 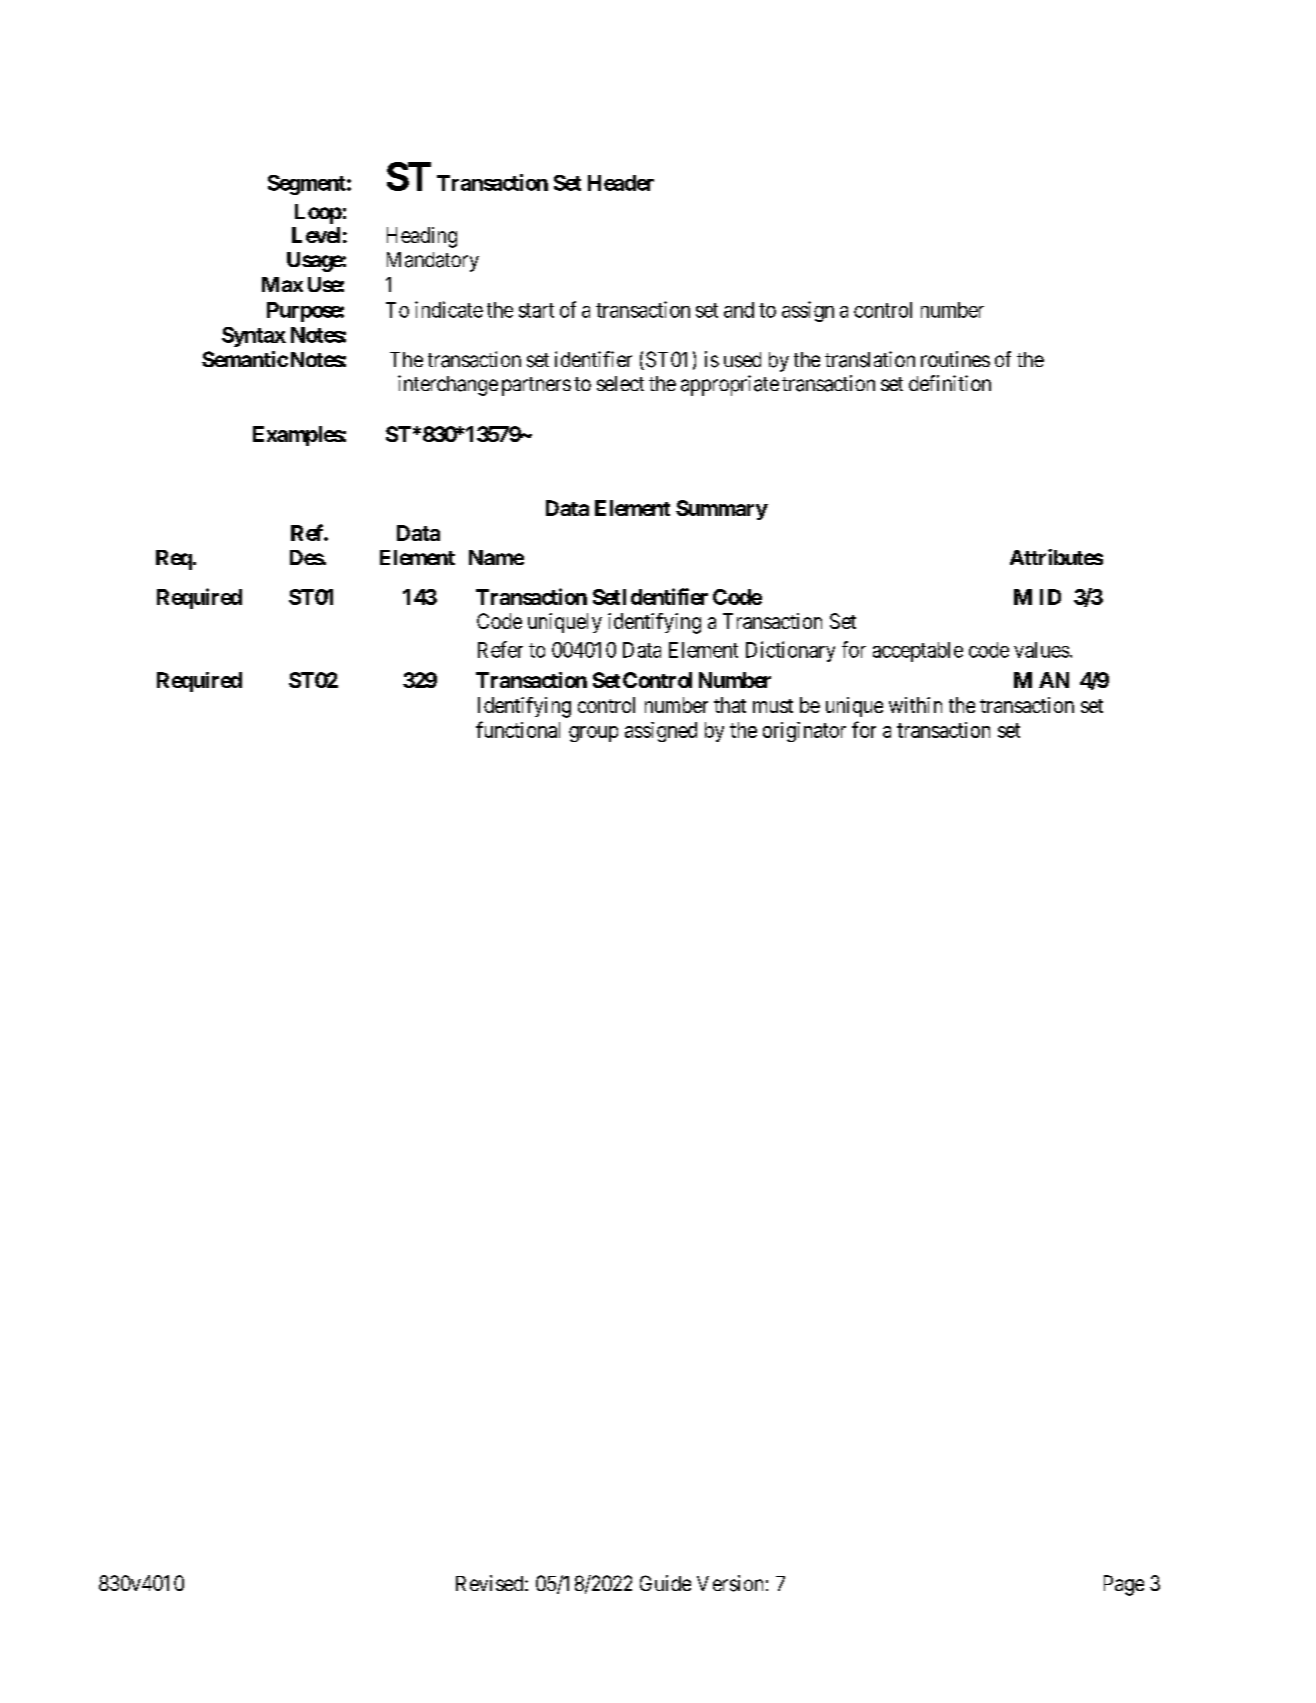 What do you see at coordinates (500, 649) in the screenshot?
I see `Refer` at bounding box center [500, 649].
